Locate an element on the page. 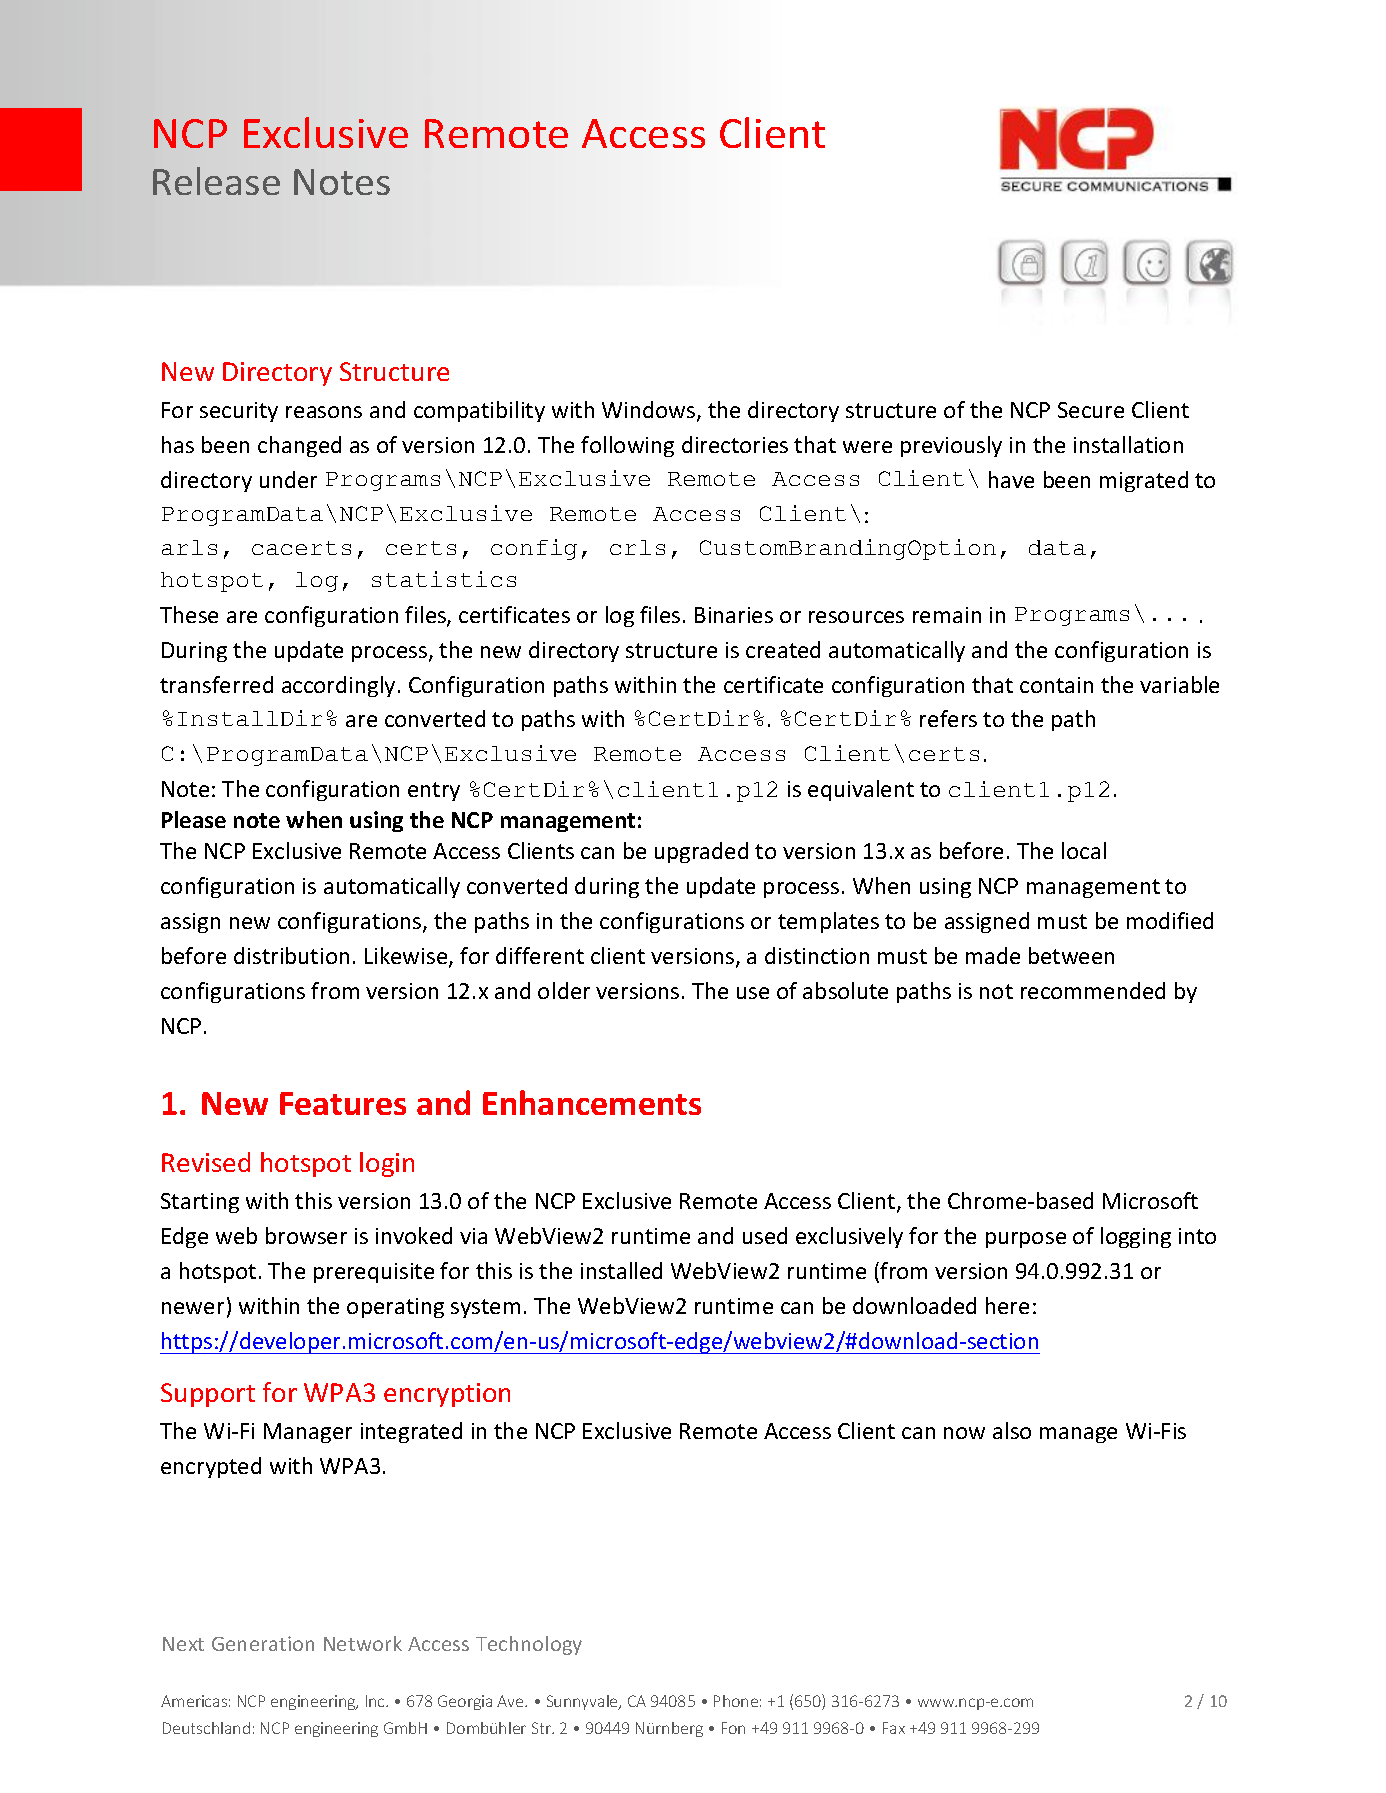 This document has height=1793, width=1386. Windows is located at coordinates (650, 411).
